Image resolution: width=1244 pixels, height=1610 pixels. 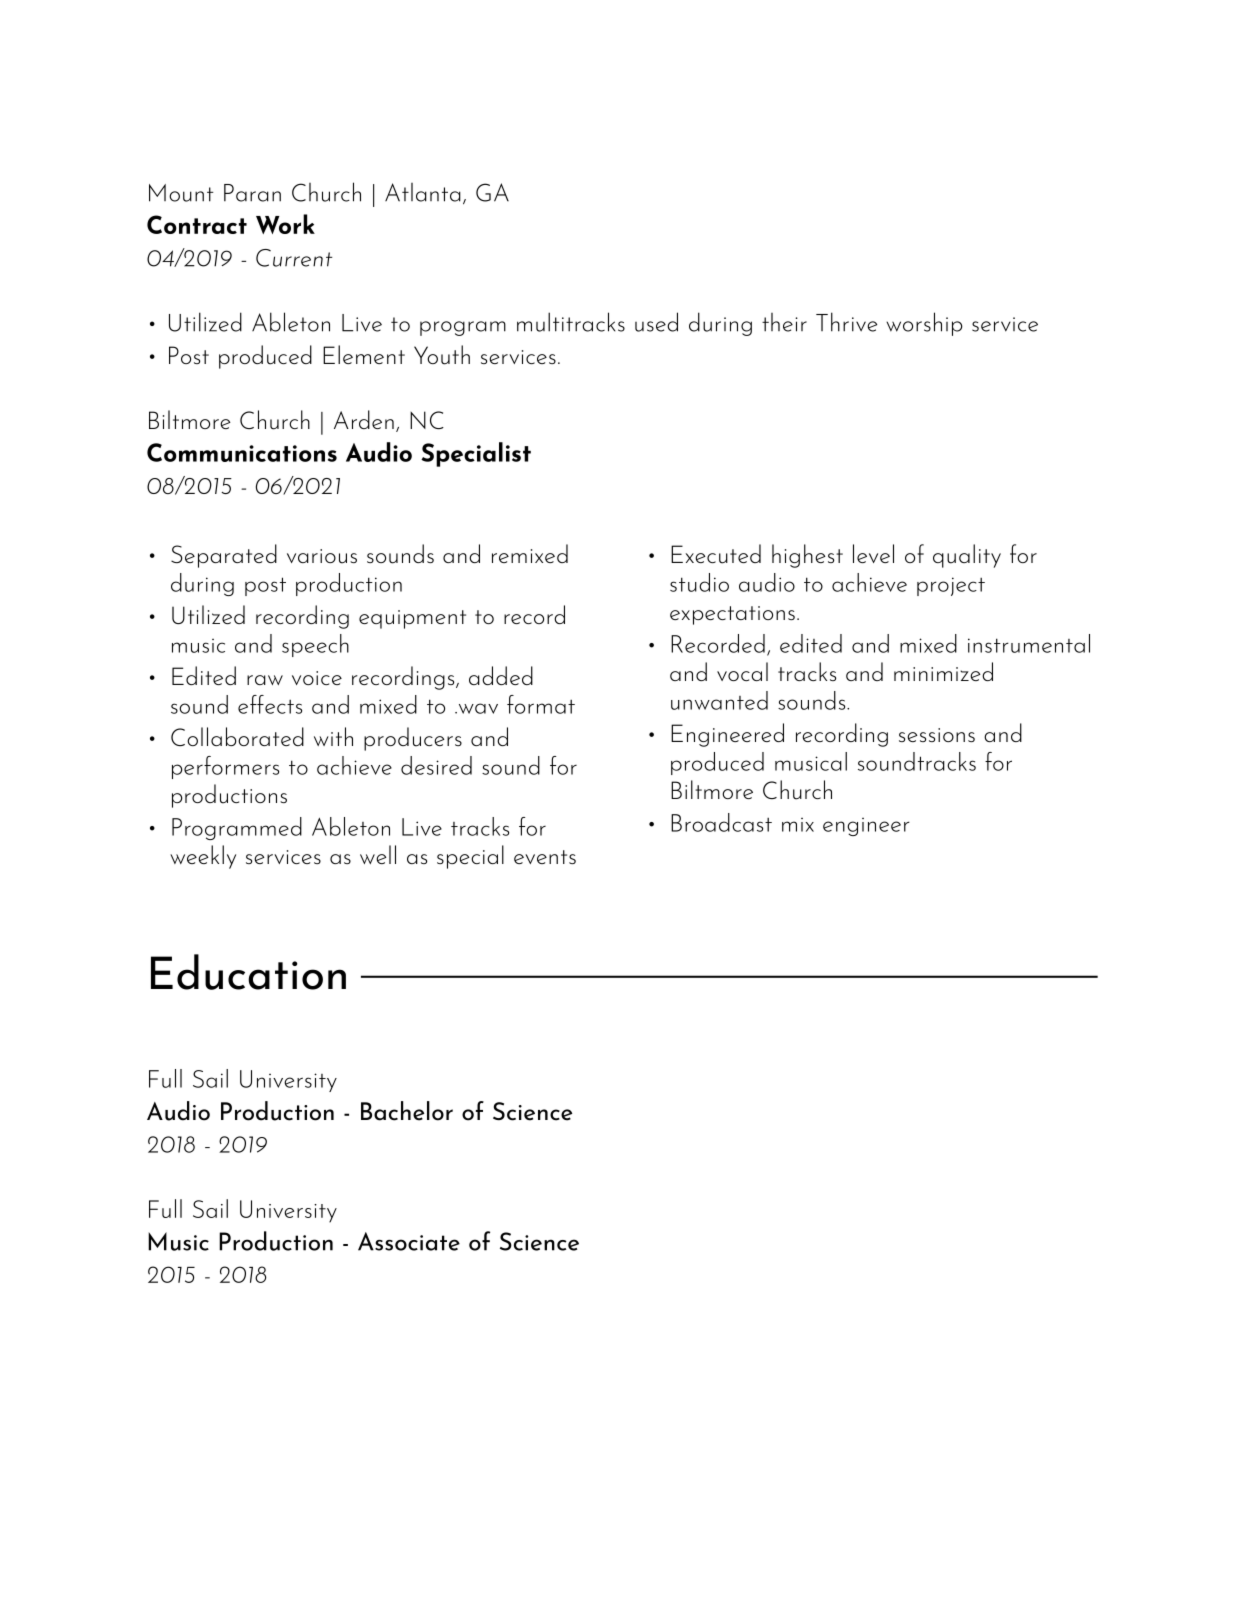 What do you see at coordinates (656, 322) in the document?
I see `used` at bounding box center [656, 322].
